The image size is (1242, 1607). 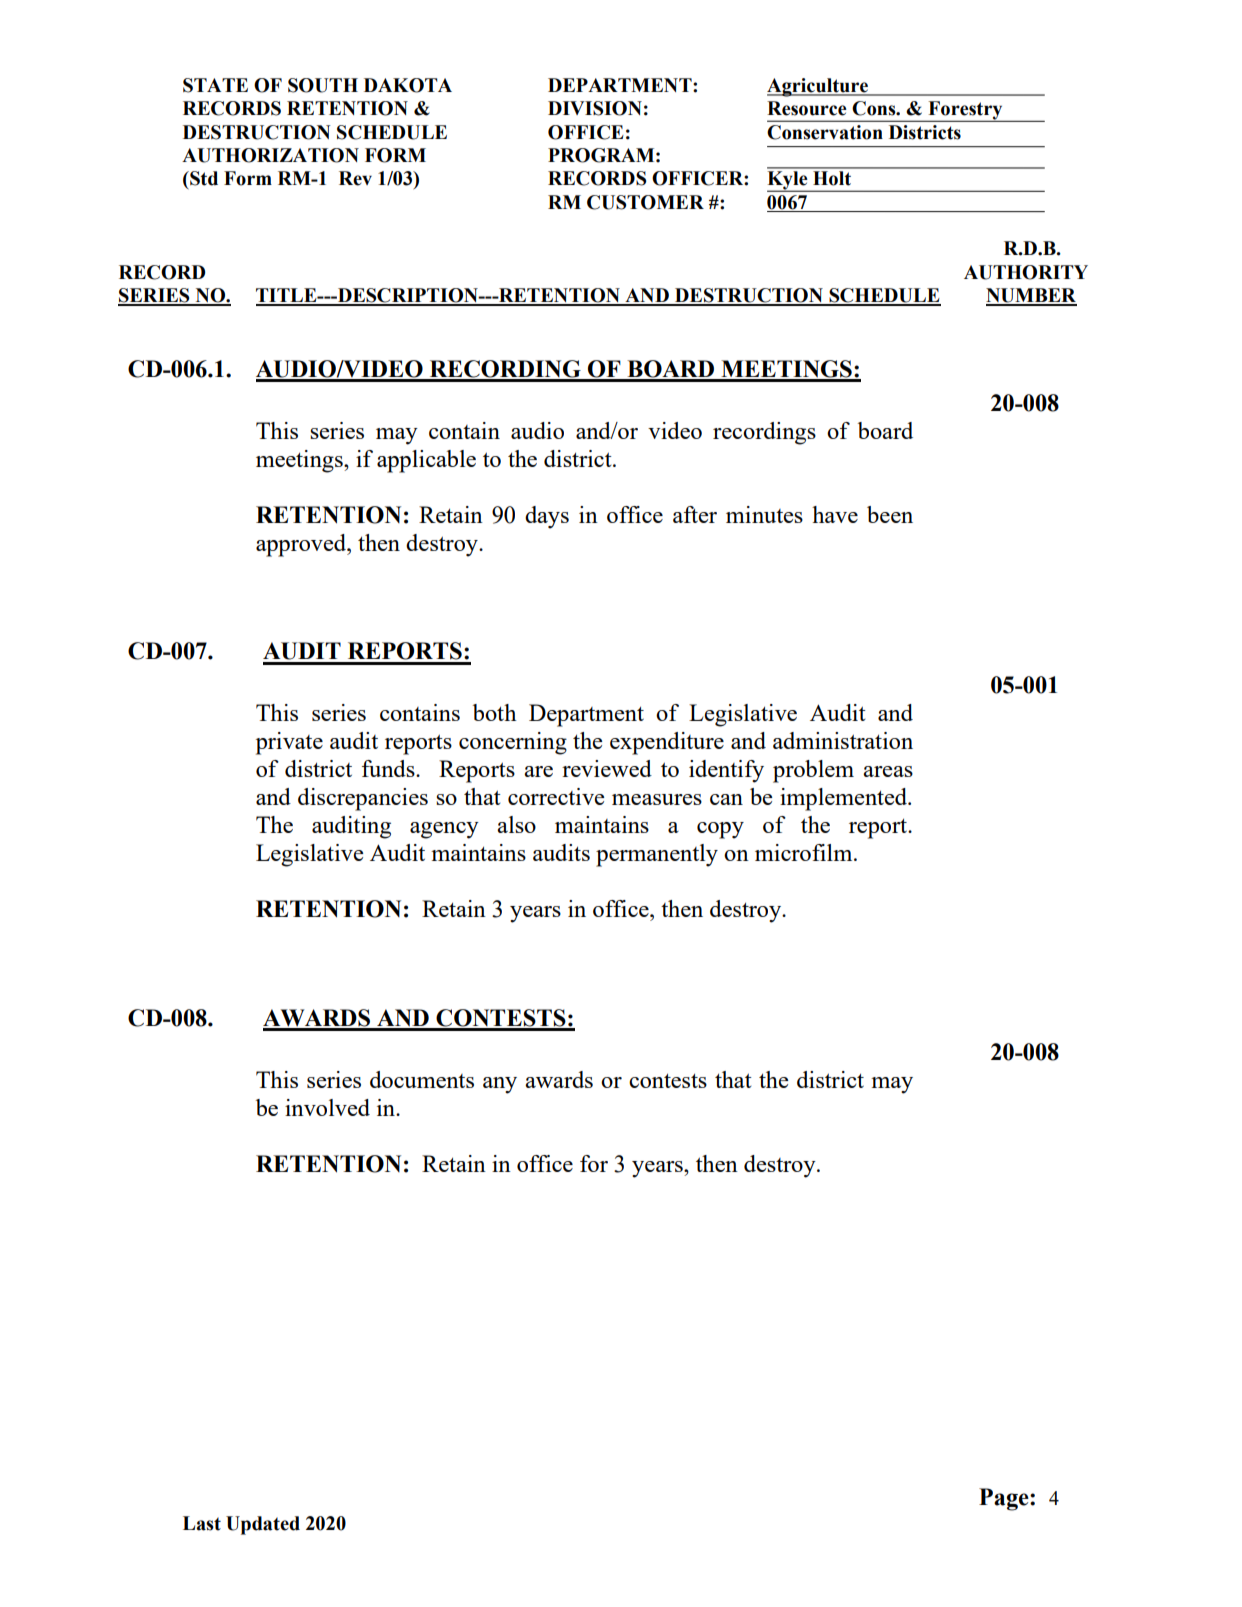 What do you see at coordinates (890, 514) in the document?
I see `been` at bounding box center [890, 514].
